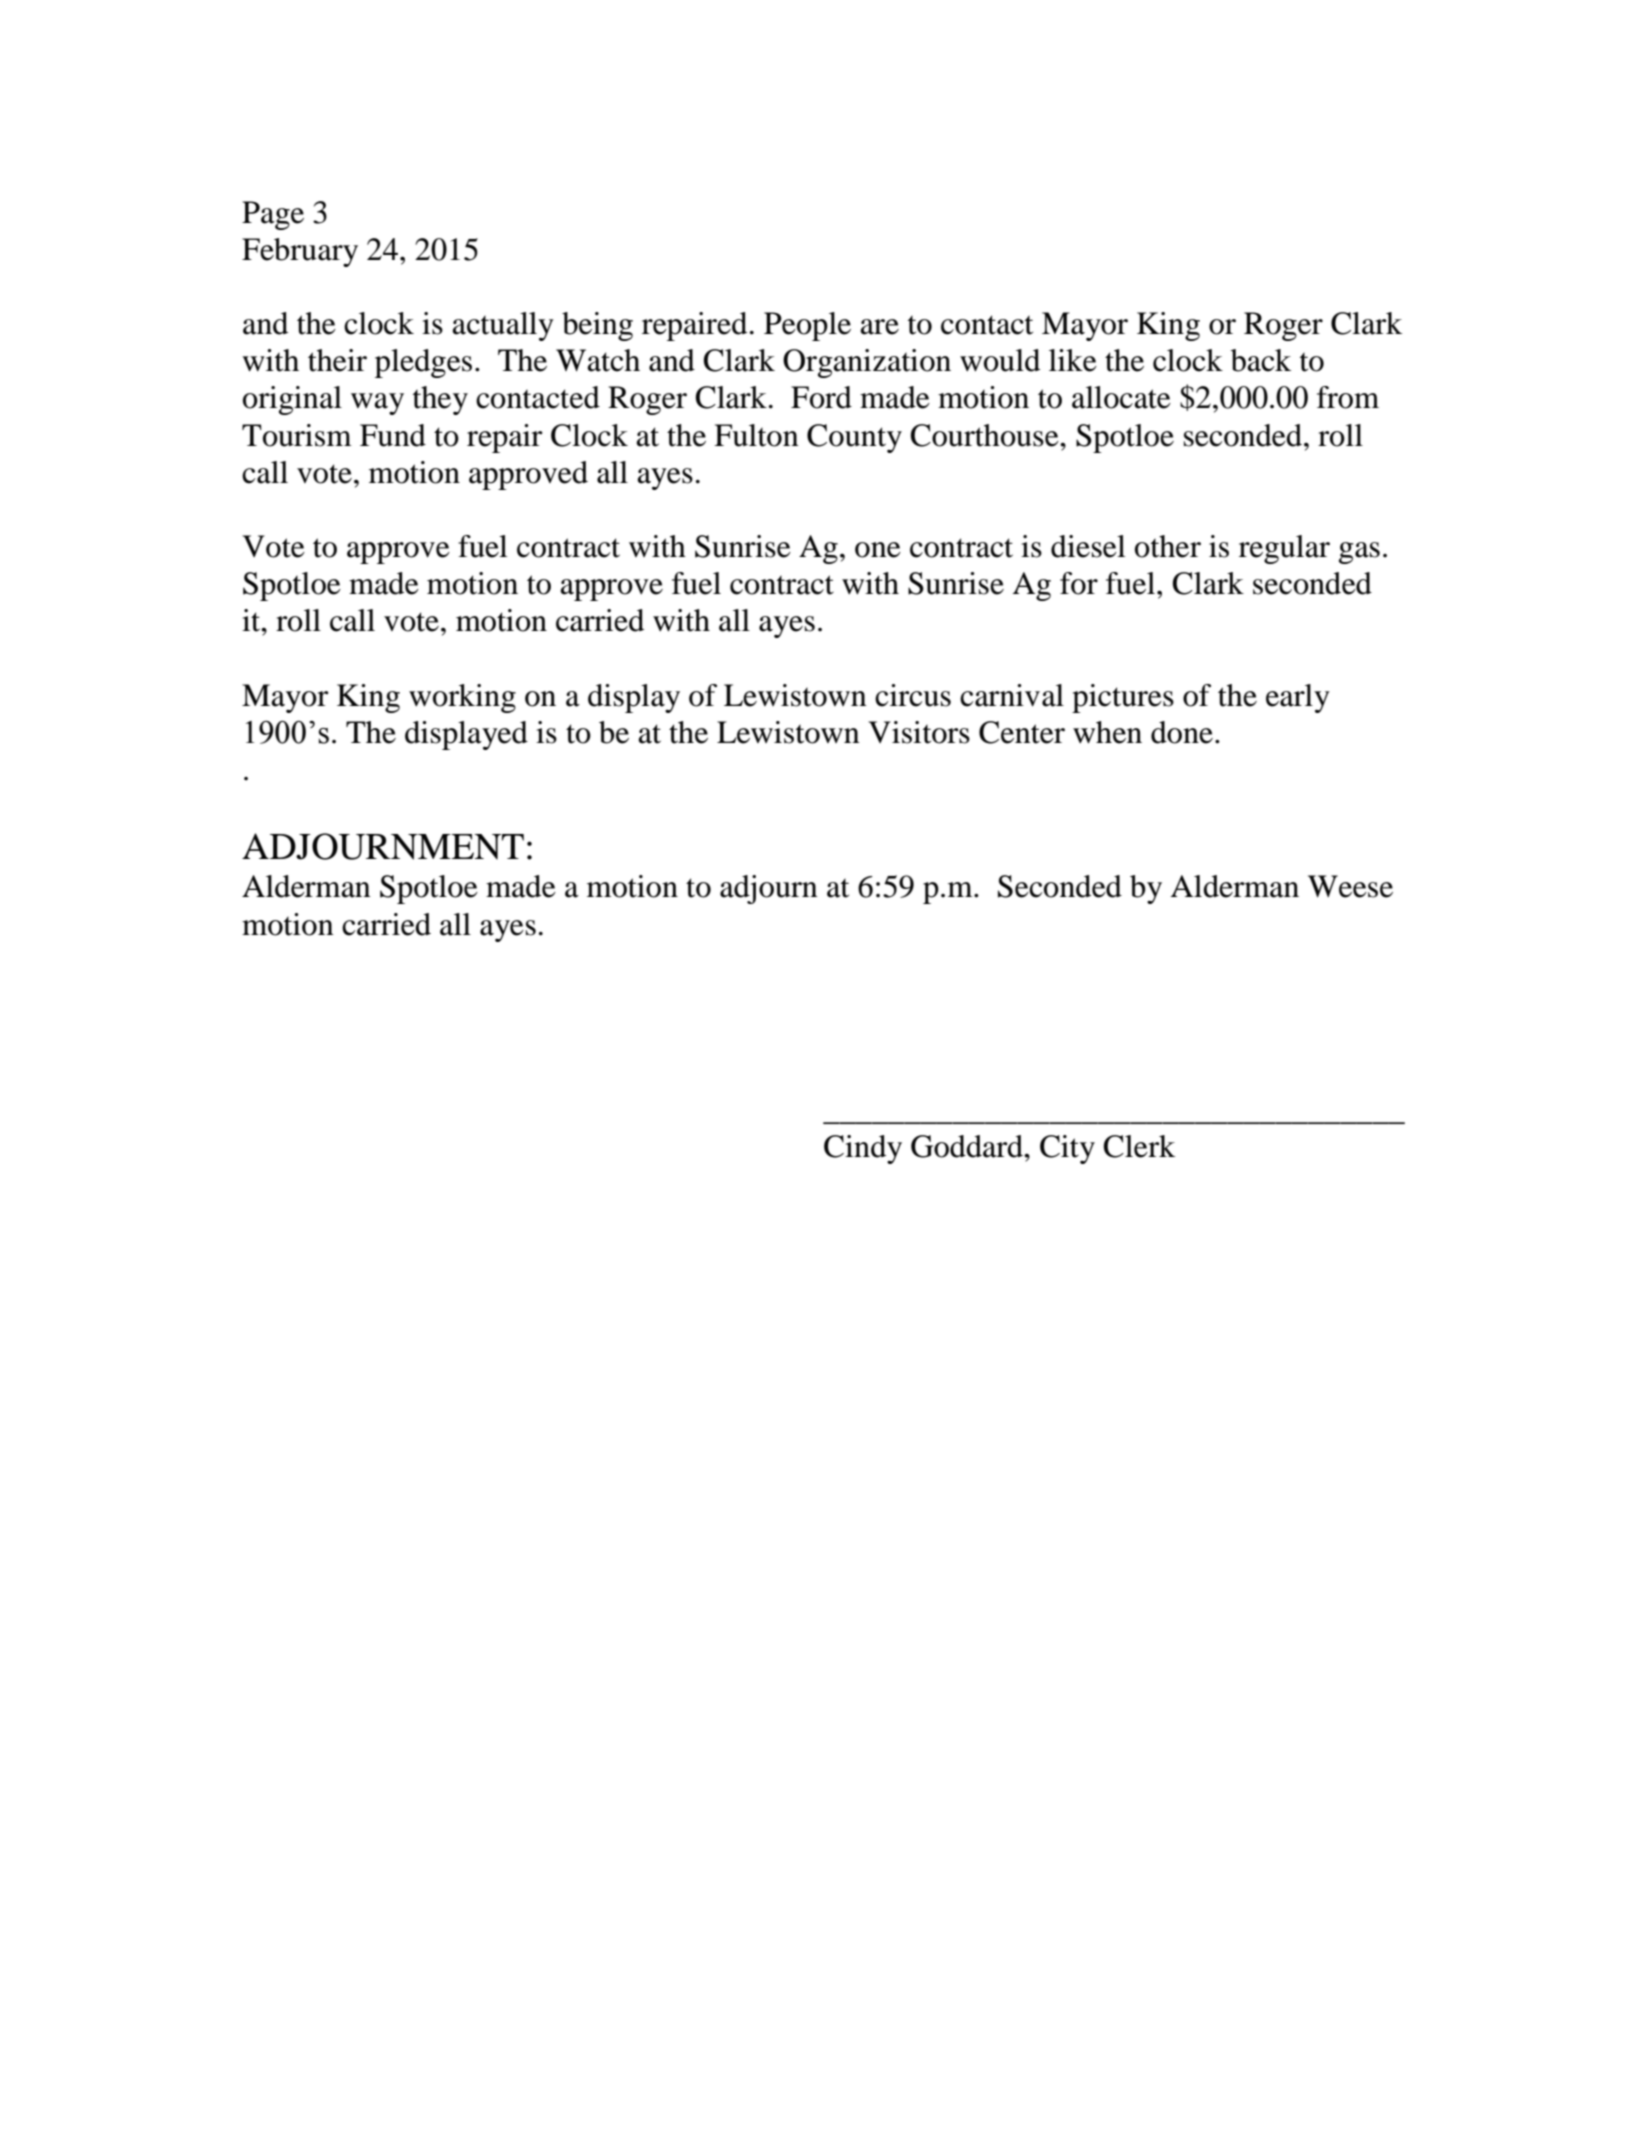  Describe the element at coordinates (393, 435) in the screenshot. I see `Fund` at that location.
